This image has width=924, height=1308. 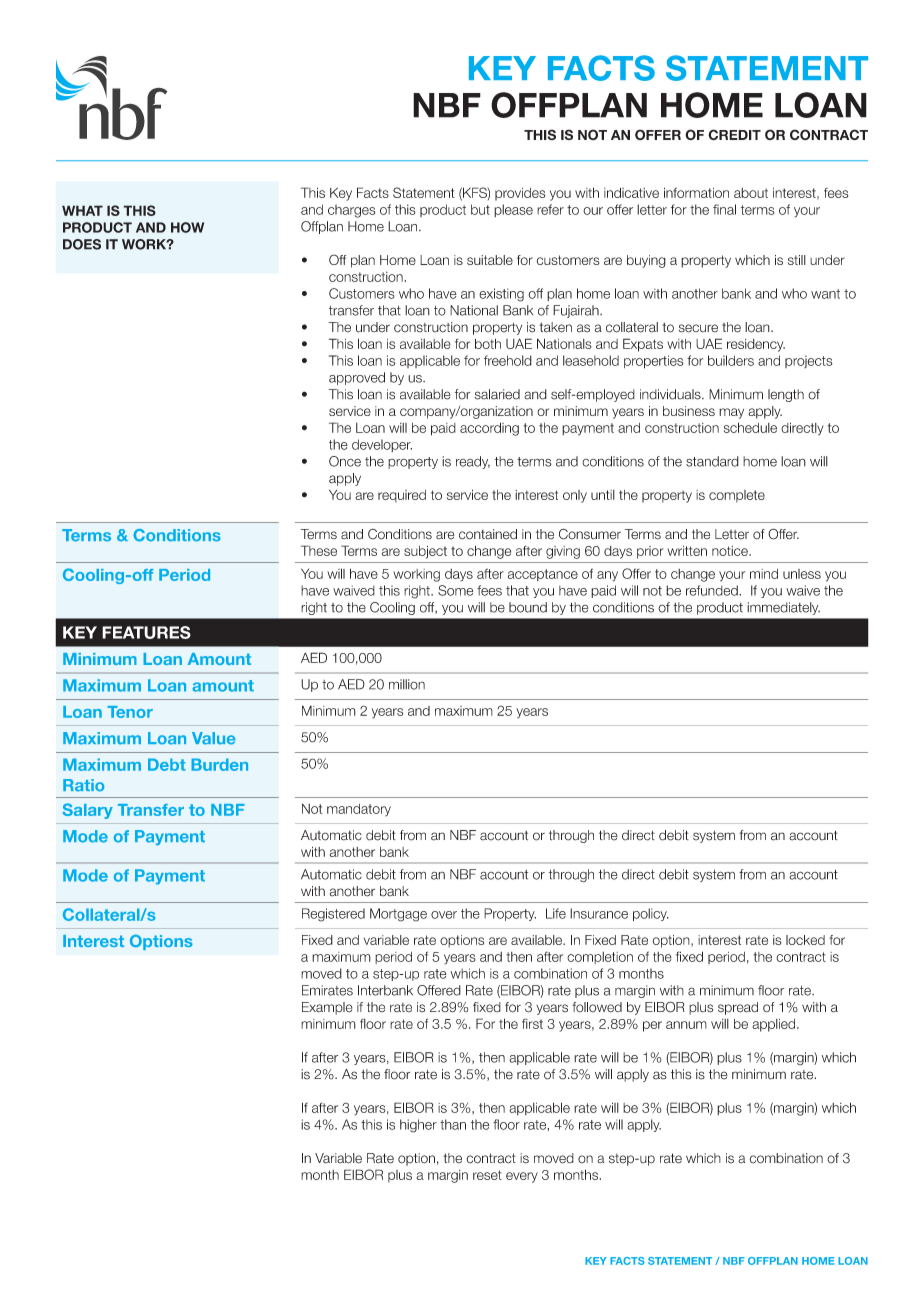 What do you see at coordinates (651, 914) in the image?
I see `policy` at bounding box center [651, 914].
